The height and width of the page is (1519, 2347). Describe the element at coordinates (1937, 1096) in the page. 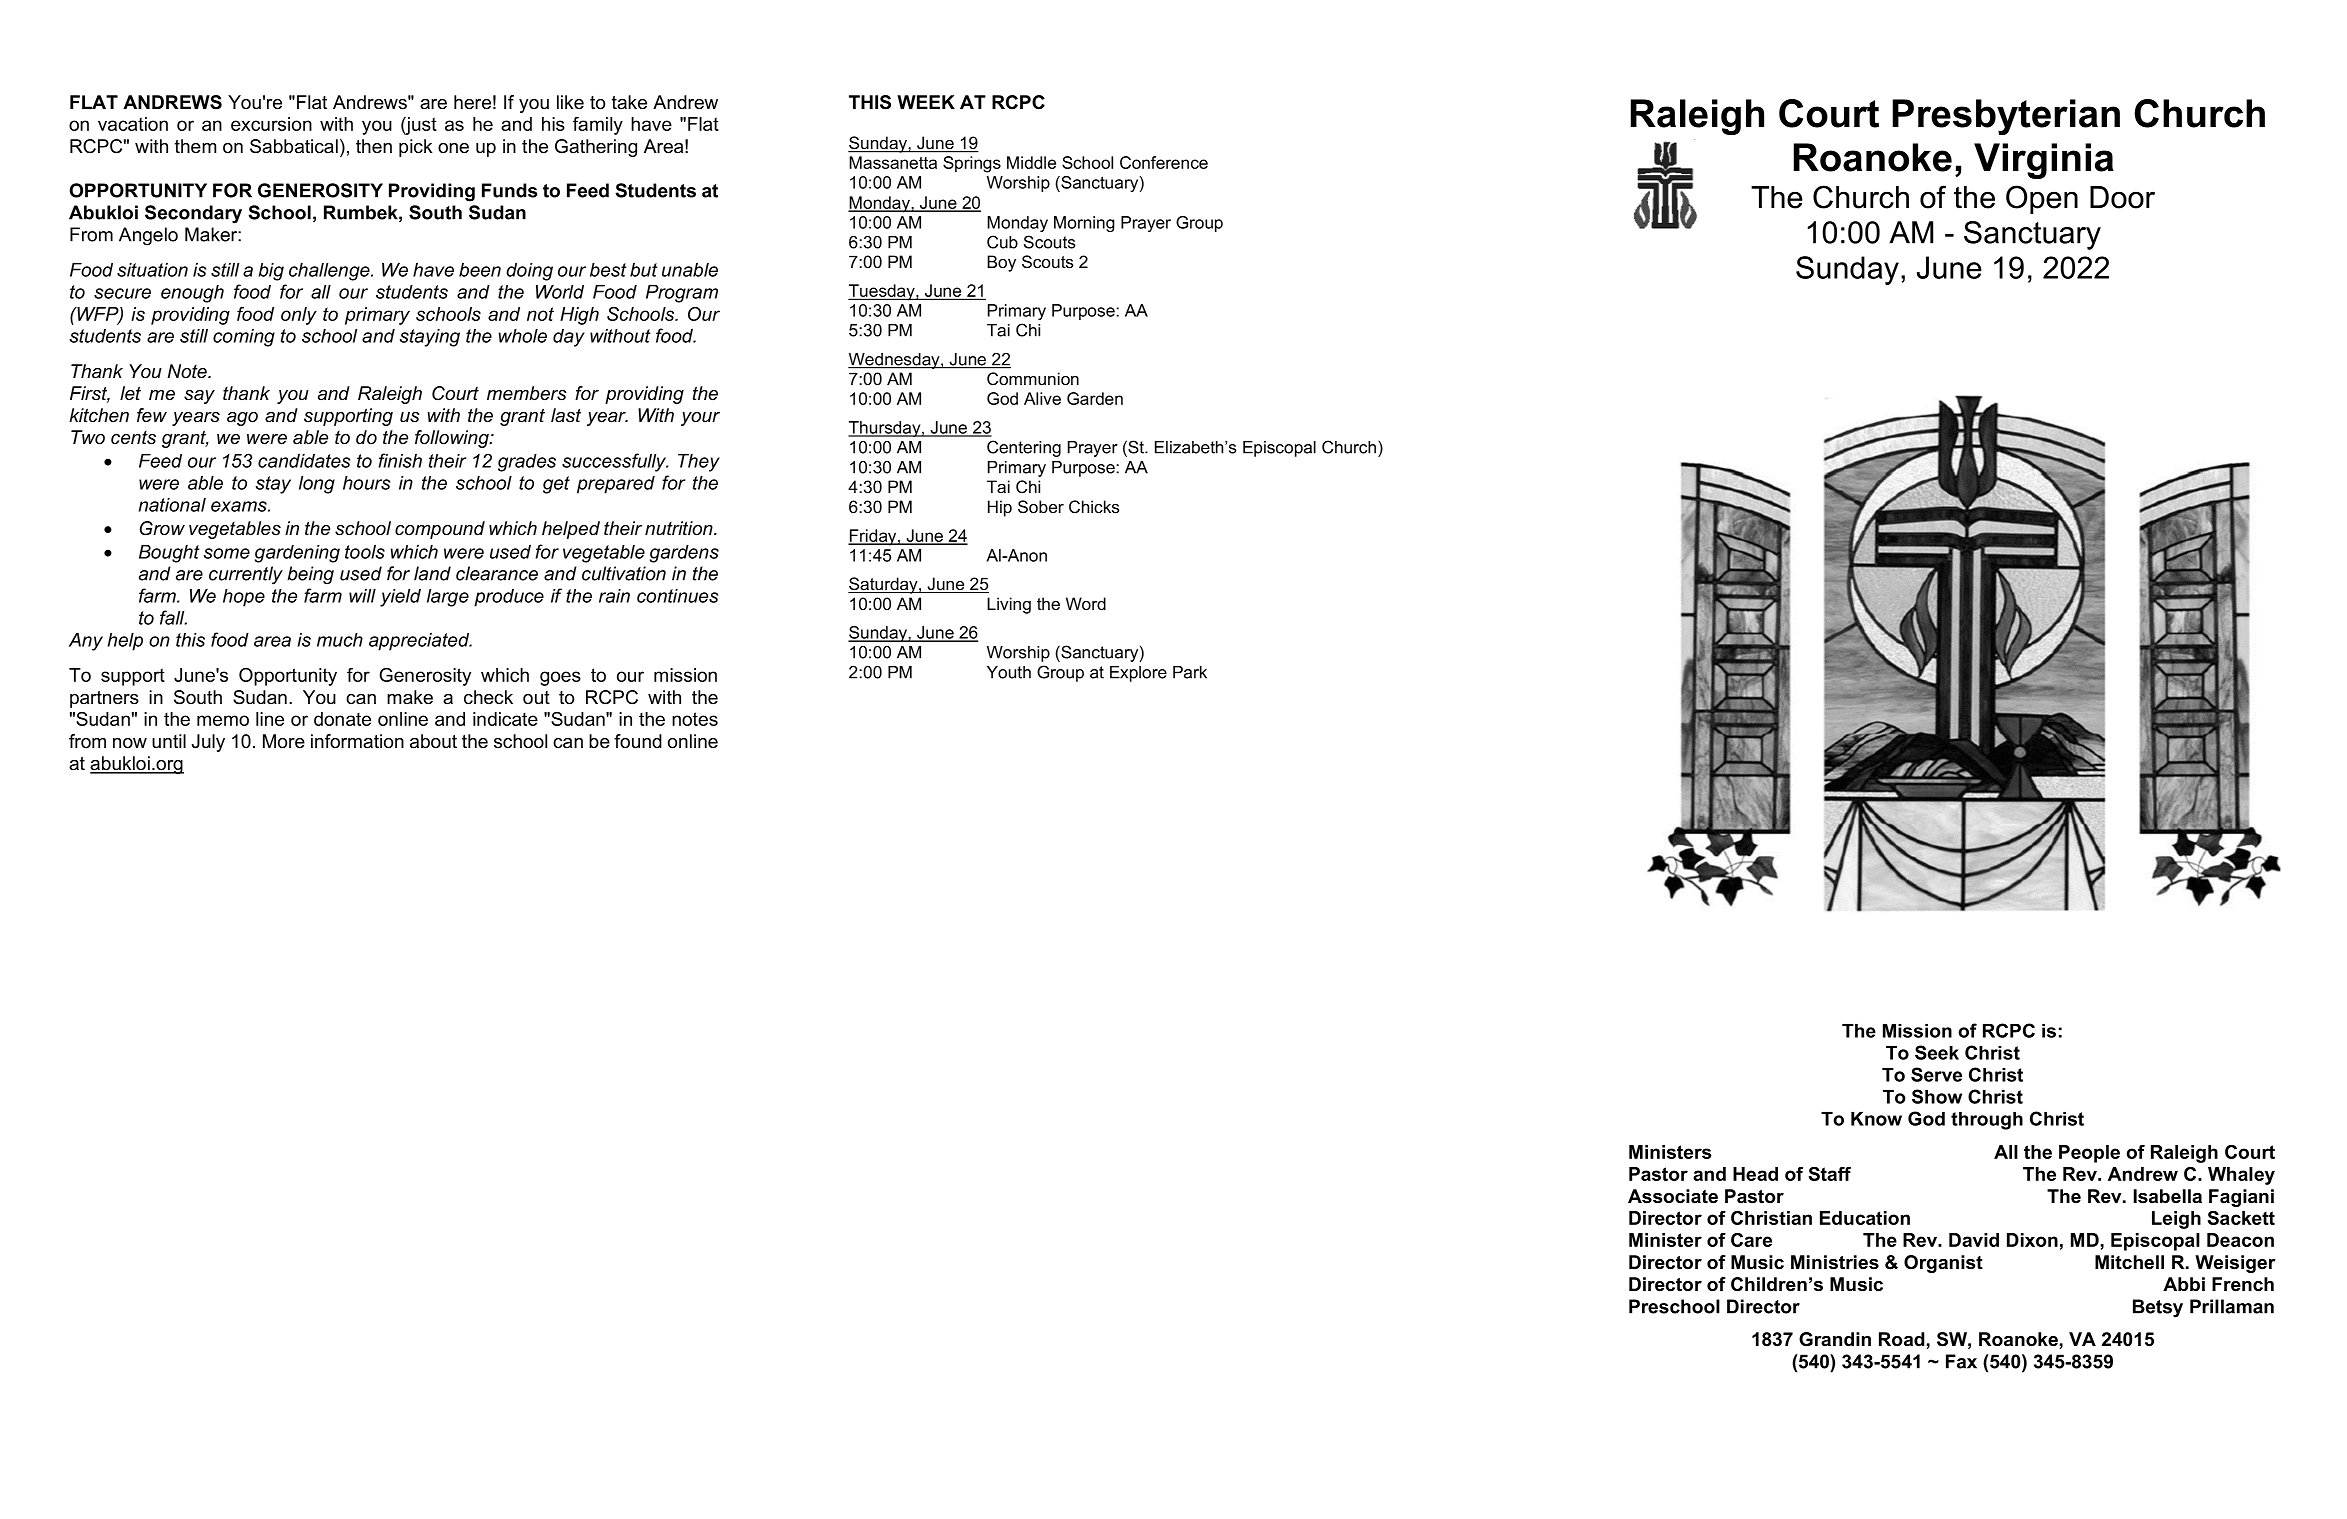

I see `Show` at that location.
